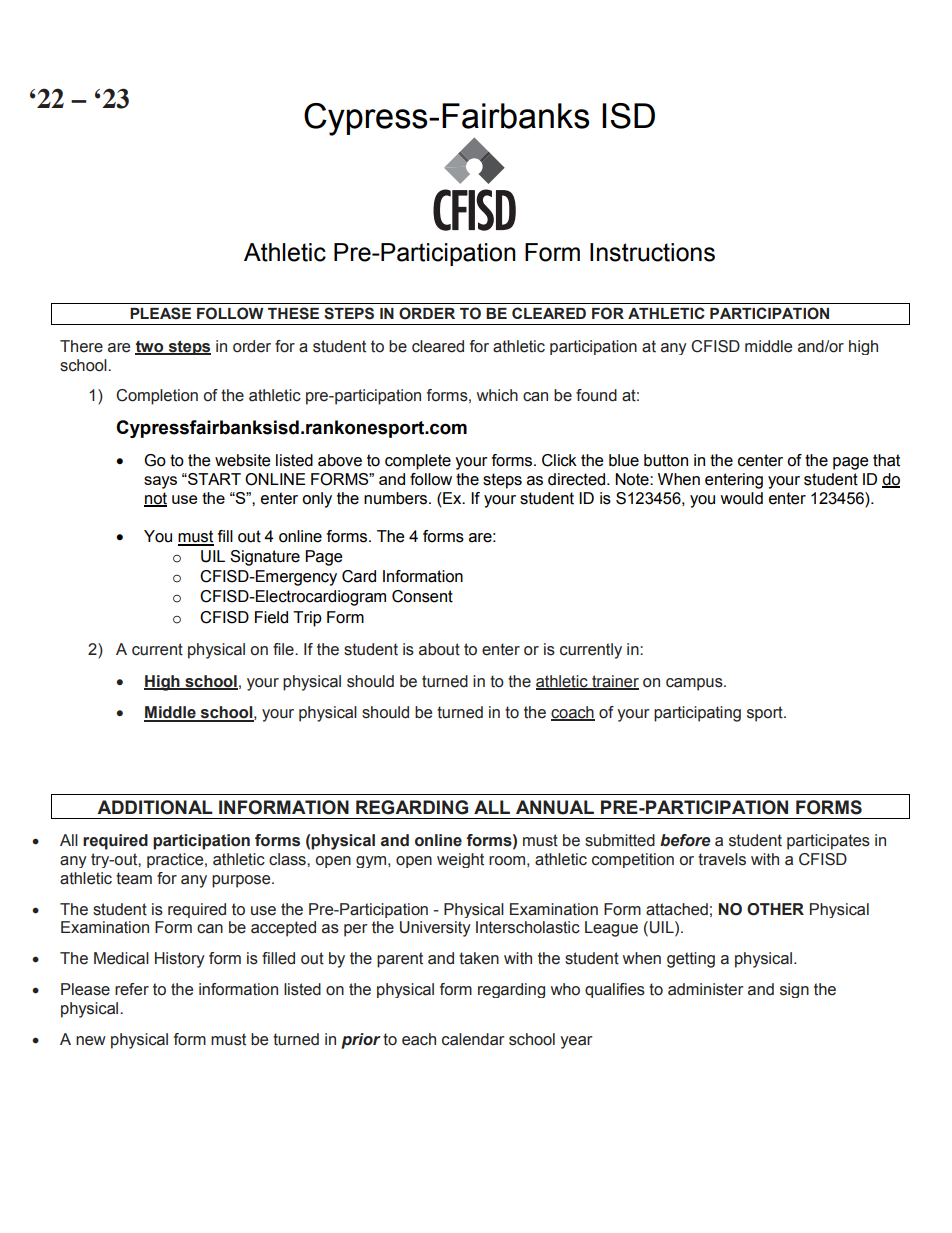  What do you see at coordinates (397, 498) in the screenshot?
I see `numbers` at bounding box center [397, 498].
